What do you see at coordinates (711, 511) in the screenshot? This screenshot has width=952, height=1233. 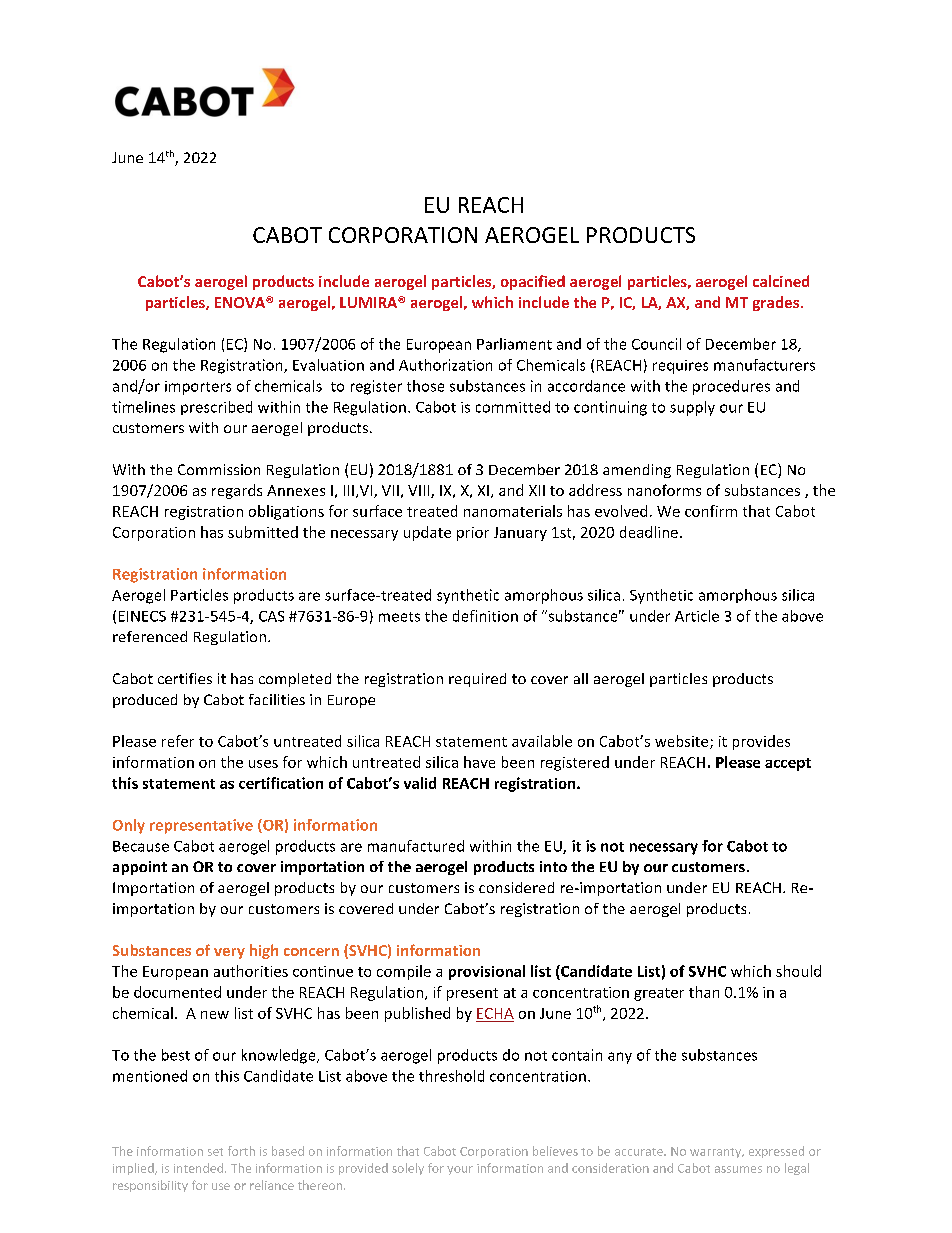 I see `confirm` at bounding box center [711, 511].
